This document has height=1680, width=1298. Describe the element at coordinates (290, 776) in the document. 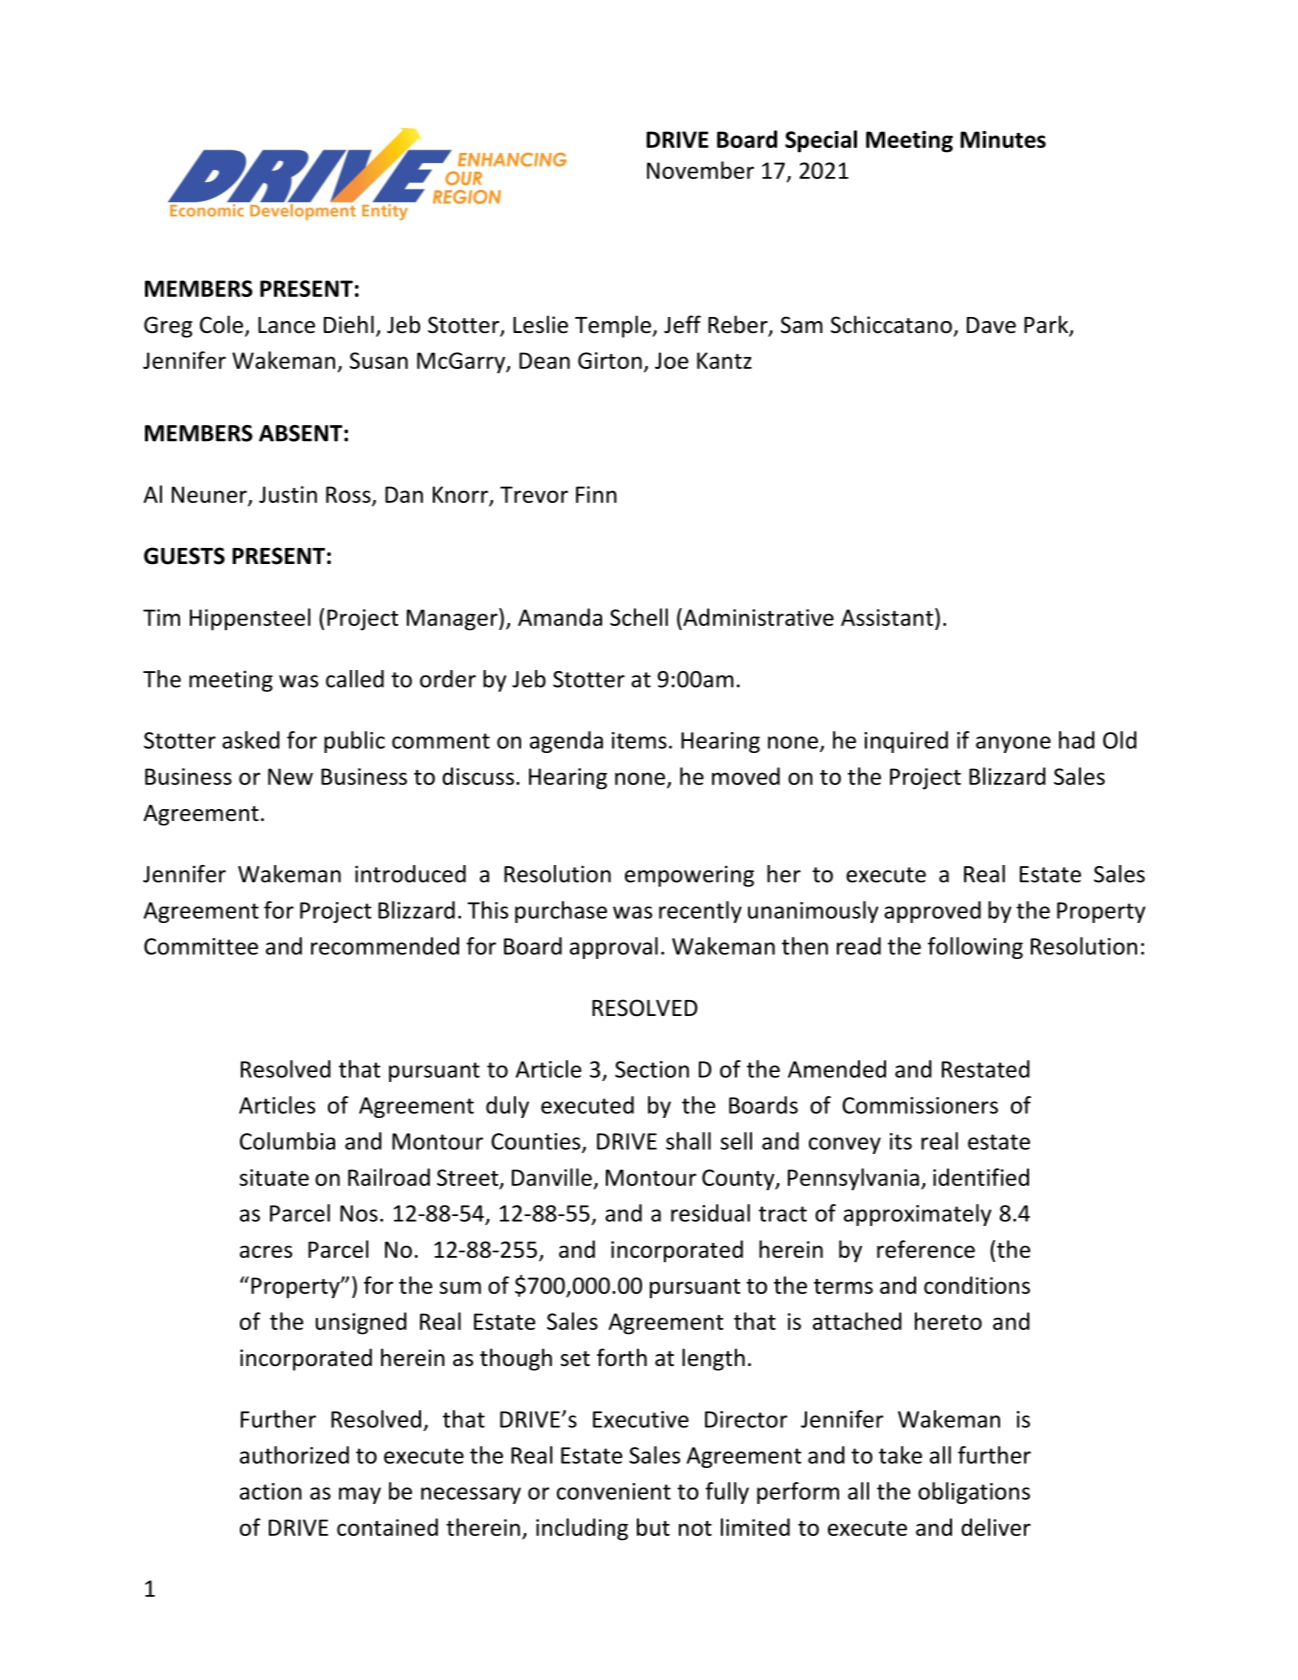

I see `New` at that location.
